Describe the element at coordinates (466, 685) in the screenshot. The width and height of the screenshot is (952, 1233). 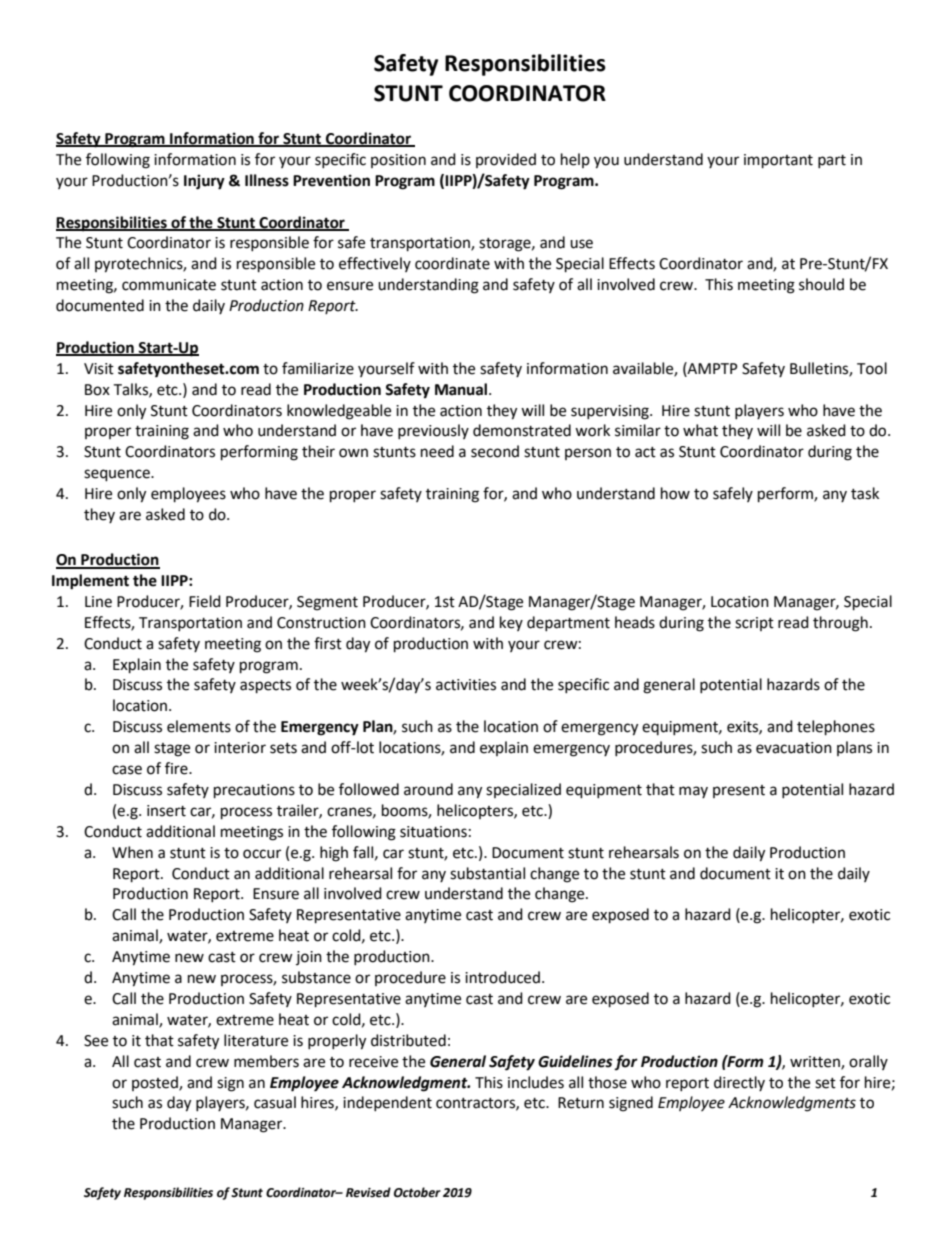
I see `activities` at that location.
